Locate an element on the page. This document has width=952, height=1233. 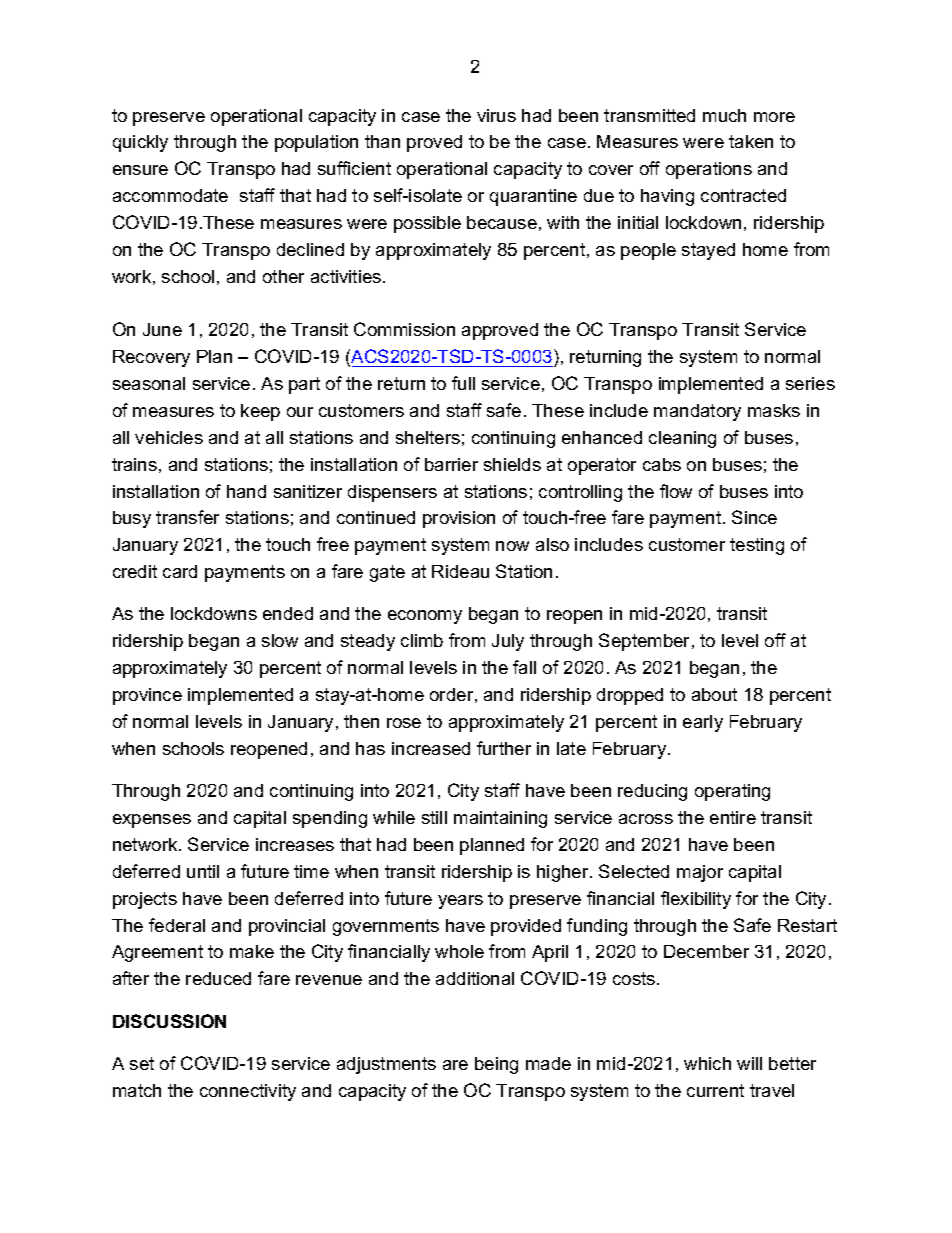
testing is located at coordinates (757, 546).
